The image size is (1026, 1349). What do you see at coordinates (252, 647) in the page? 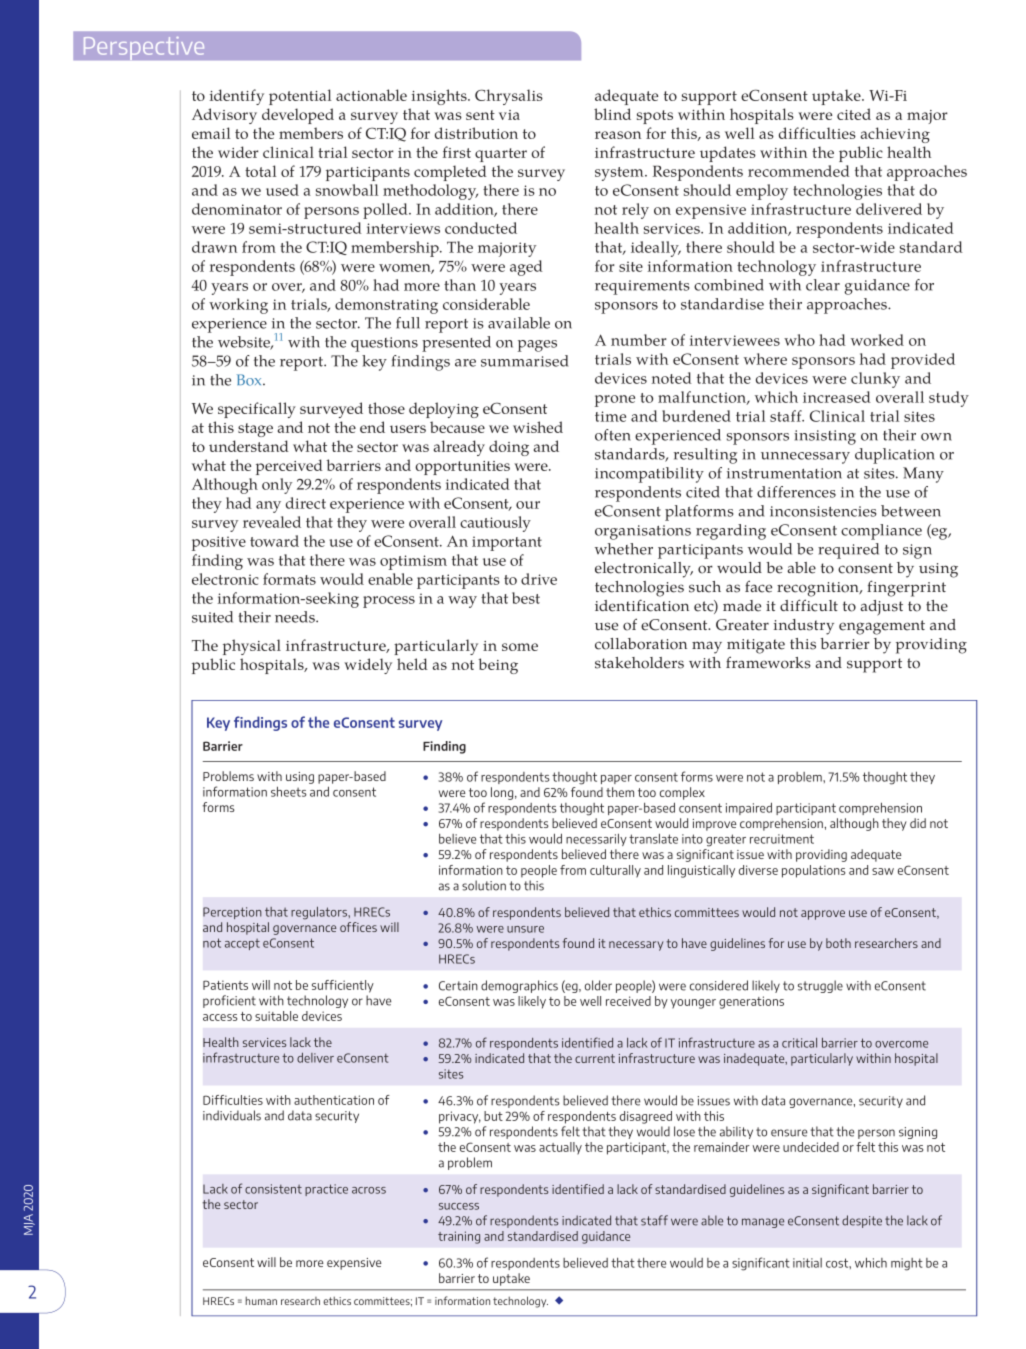
I see `physical` at bounding box center [252, 647].
